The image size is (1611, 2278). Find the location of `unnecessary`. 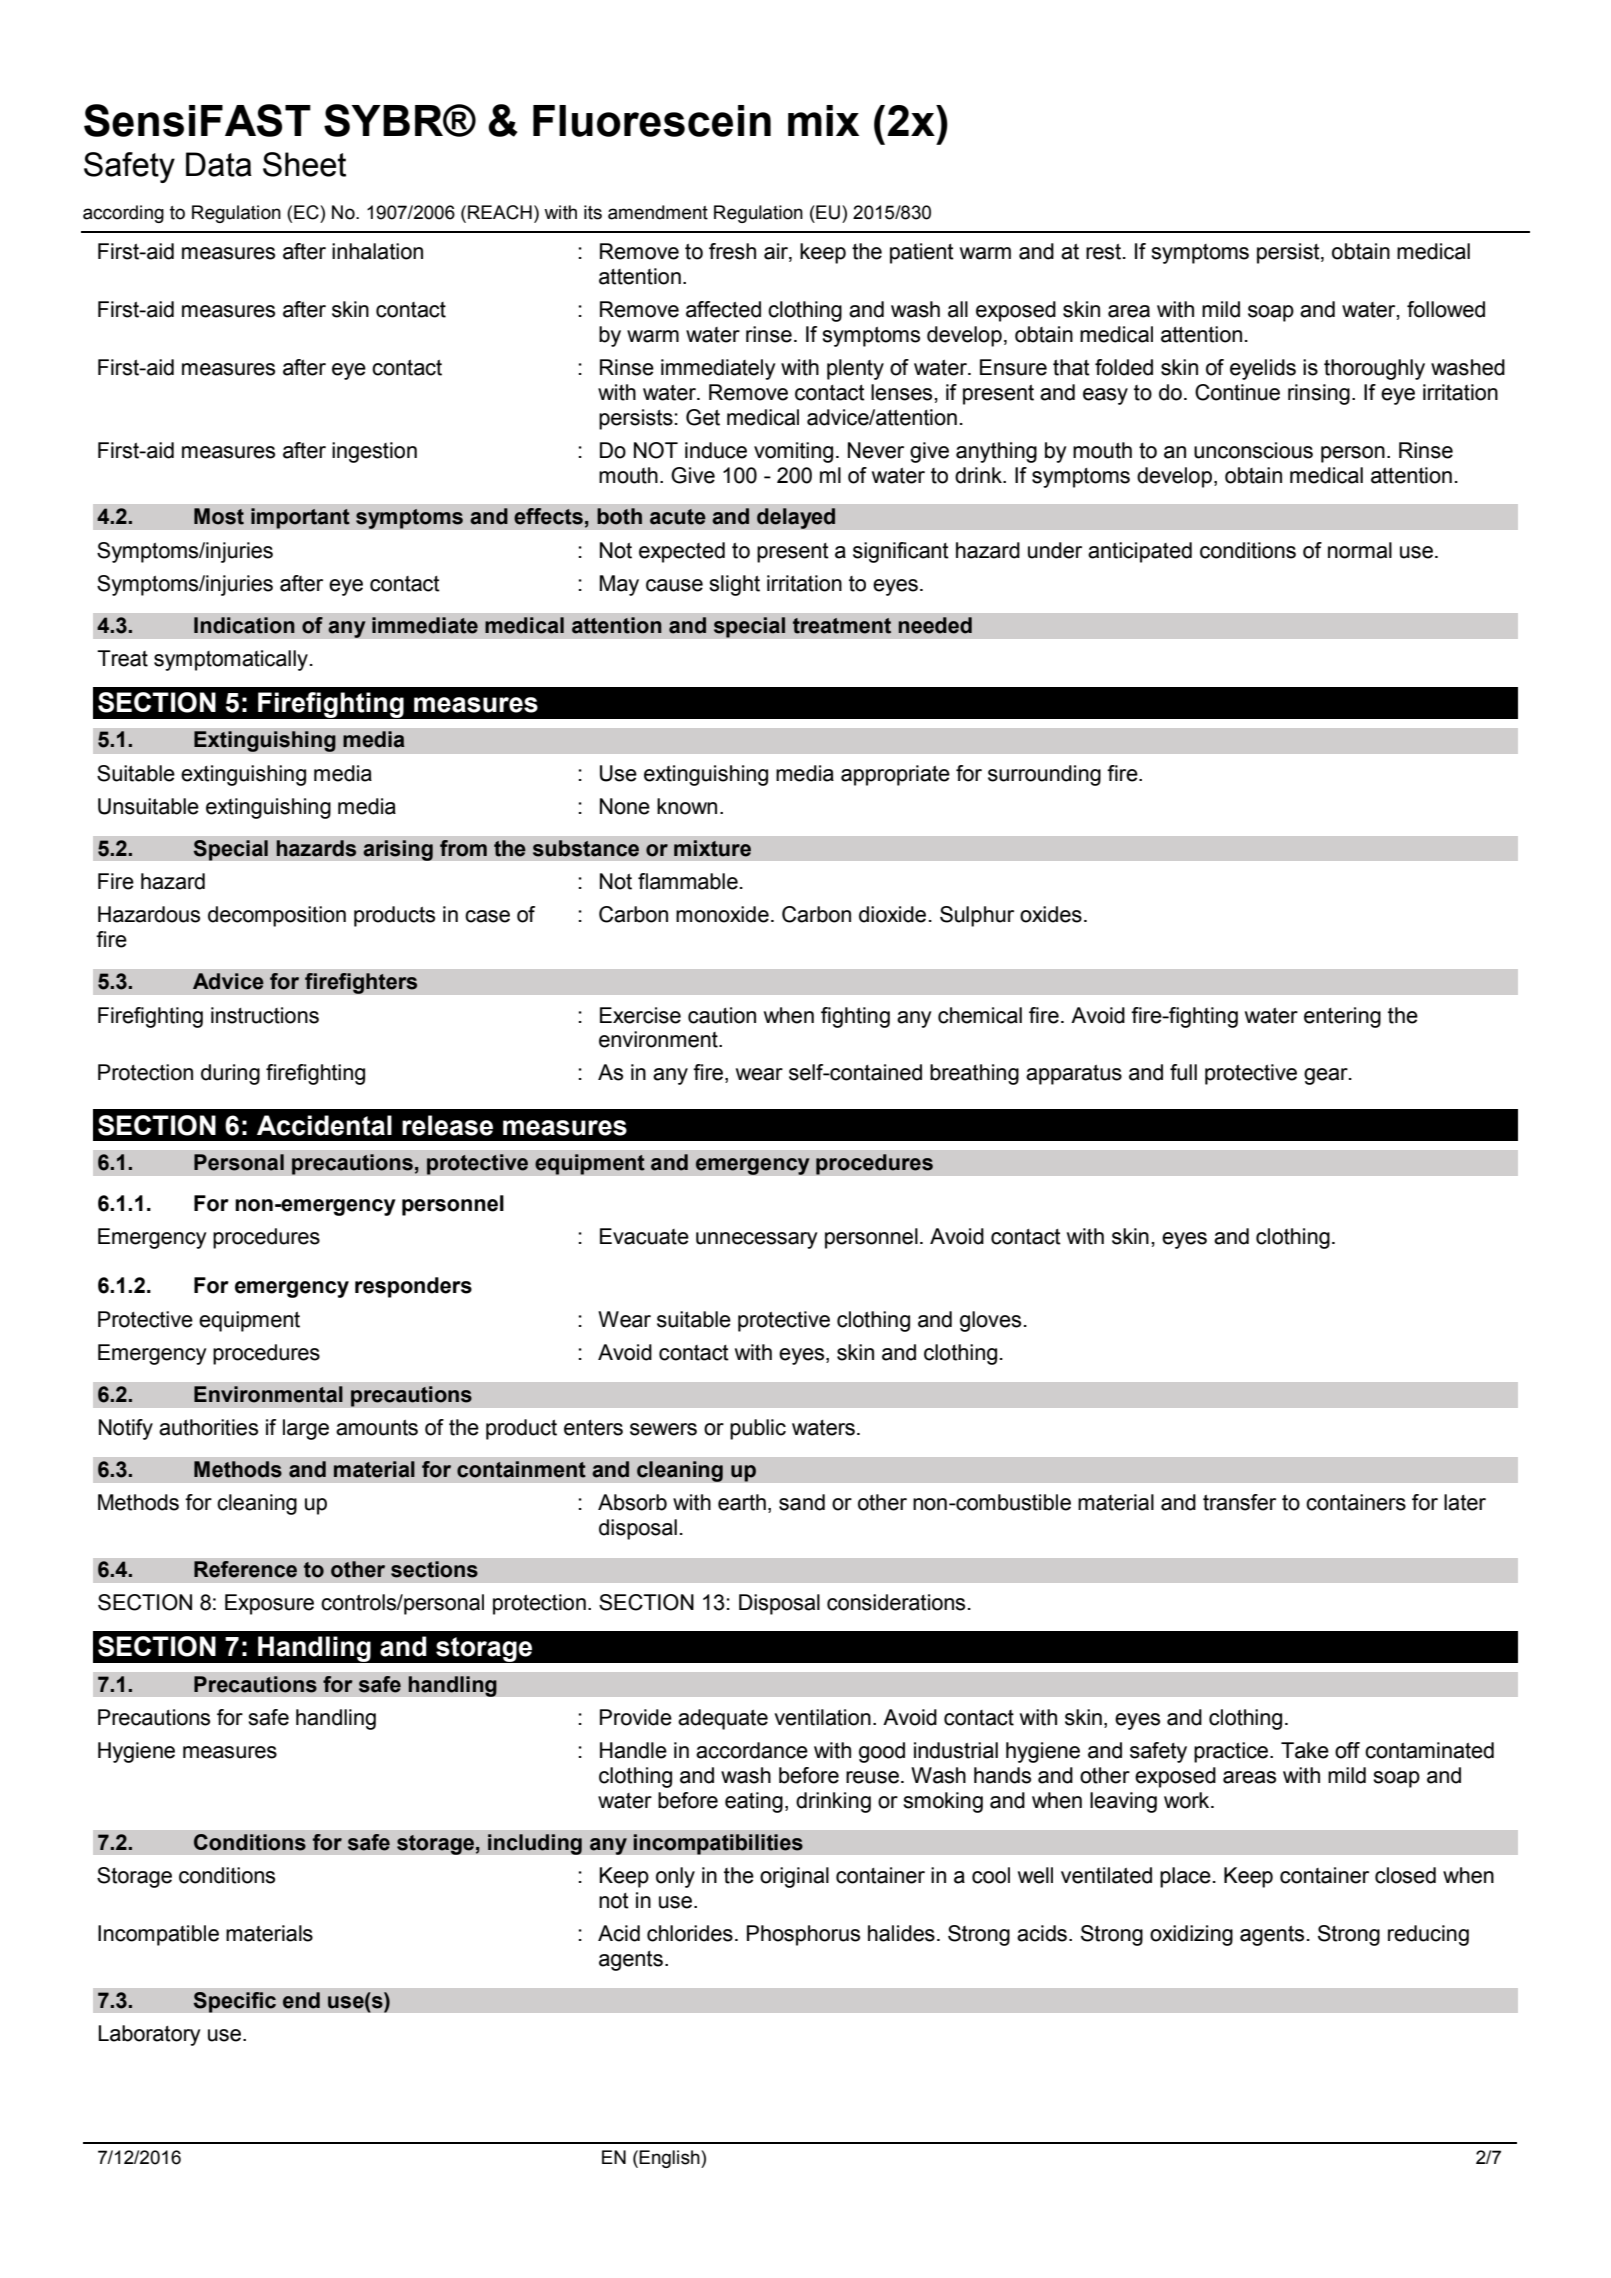

unnecessary is located at coordinates (756, 1240).
